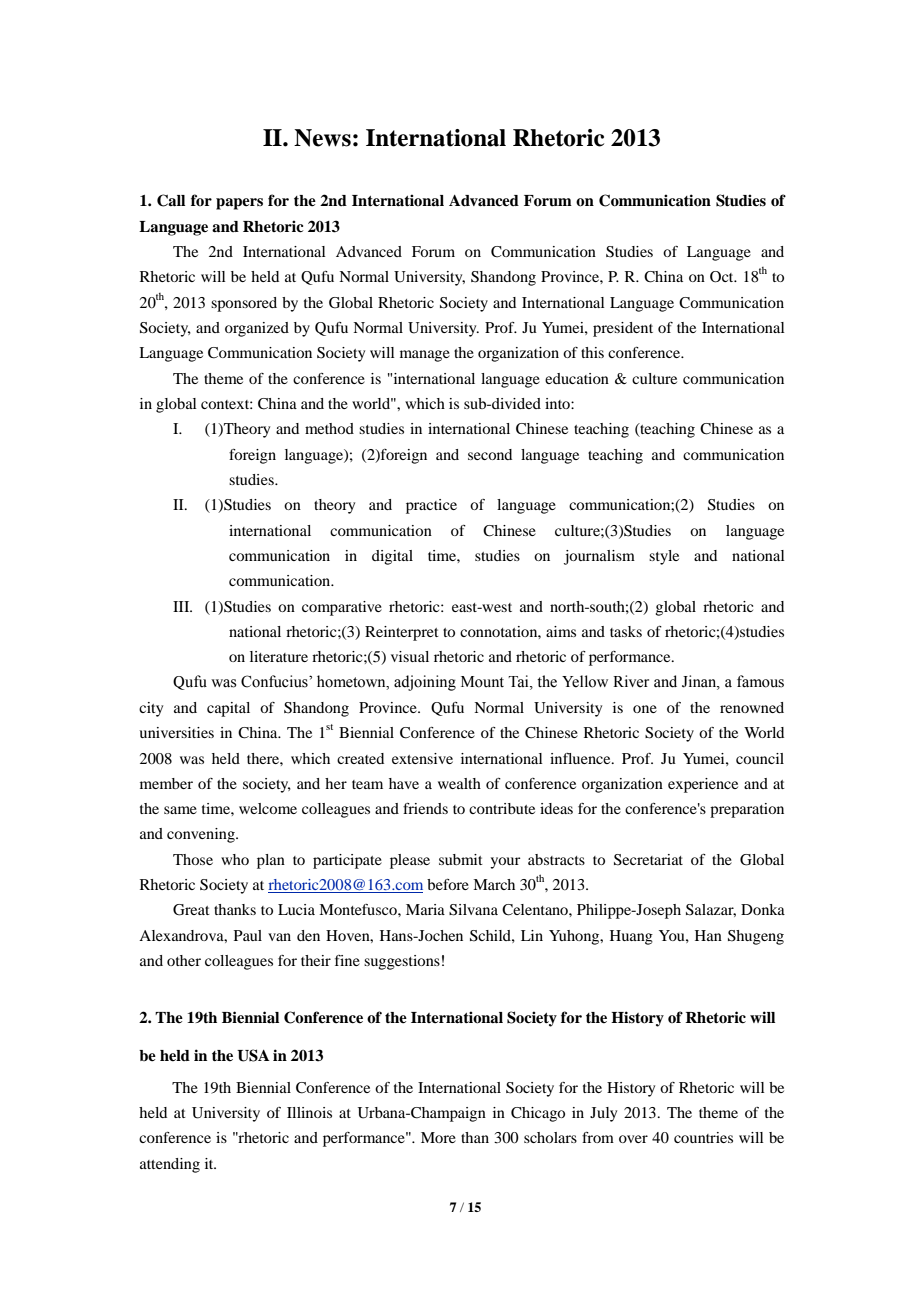  I want to click on Oct, so click(723, 277).
